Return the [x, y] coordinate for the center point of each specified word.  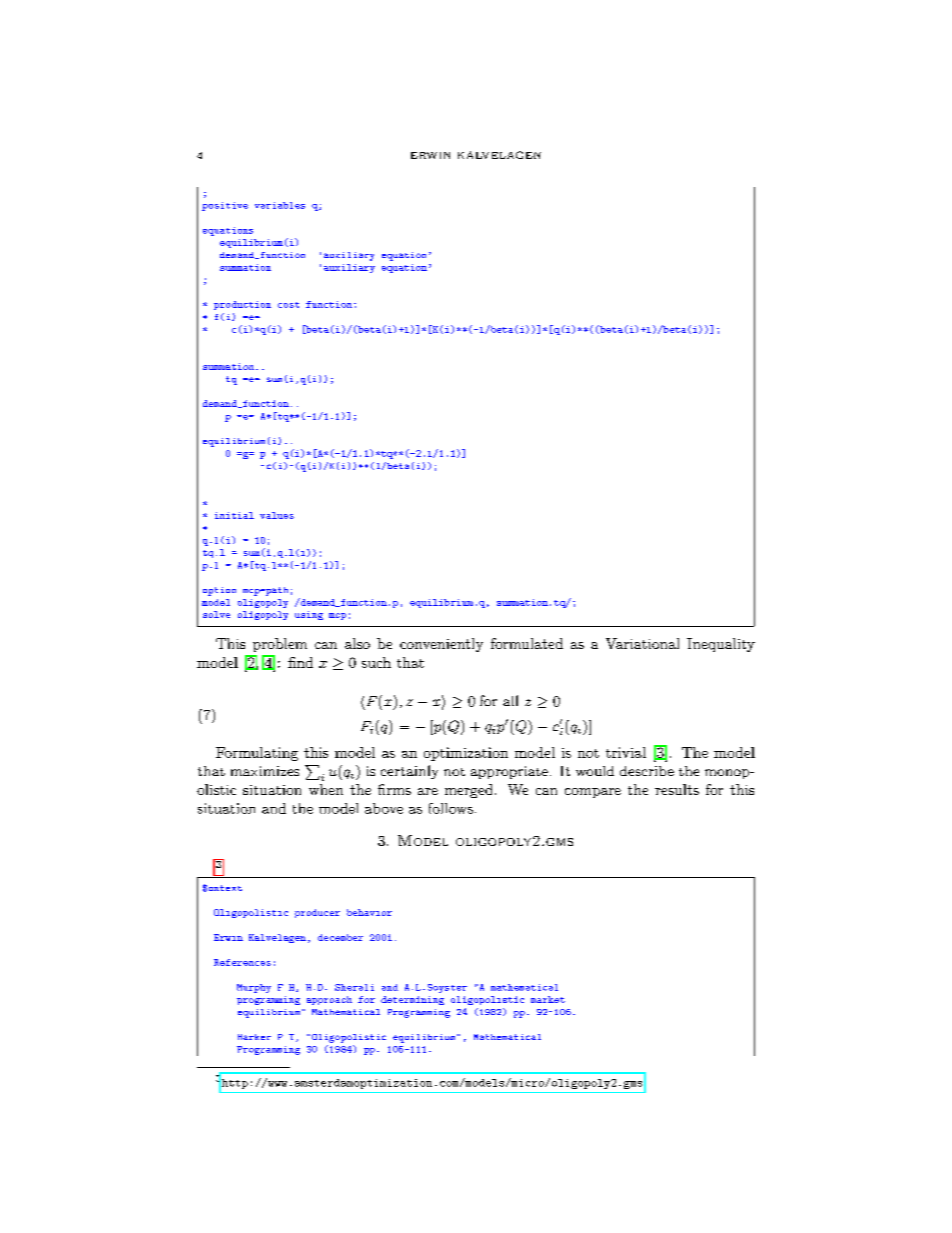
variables [280, 205]
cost [288, 305]
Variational [642, 643]
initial [234, 515]
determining [412, 1000]
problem [280, 645]
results [677, 789]
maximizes [265, 771]
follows [451, 808]
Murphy [254, 988]
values [277, 515]
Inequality [721, 645]
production [242, 305]
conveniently [441, 645]
